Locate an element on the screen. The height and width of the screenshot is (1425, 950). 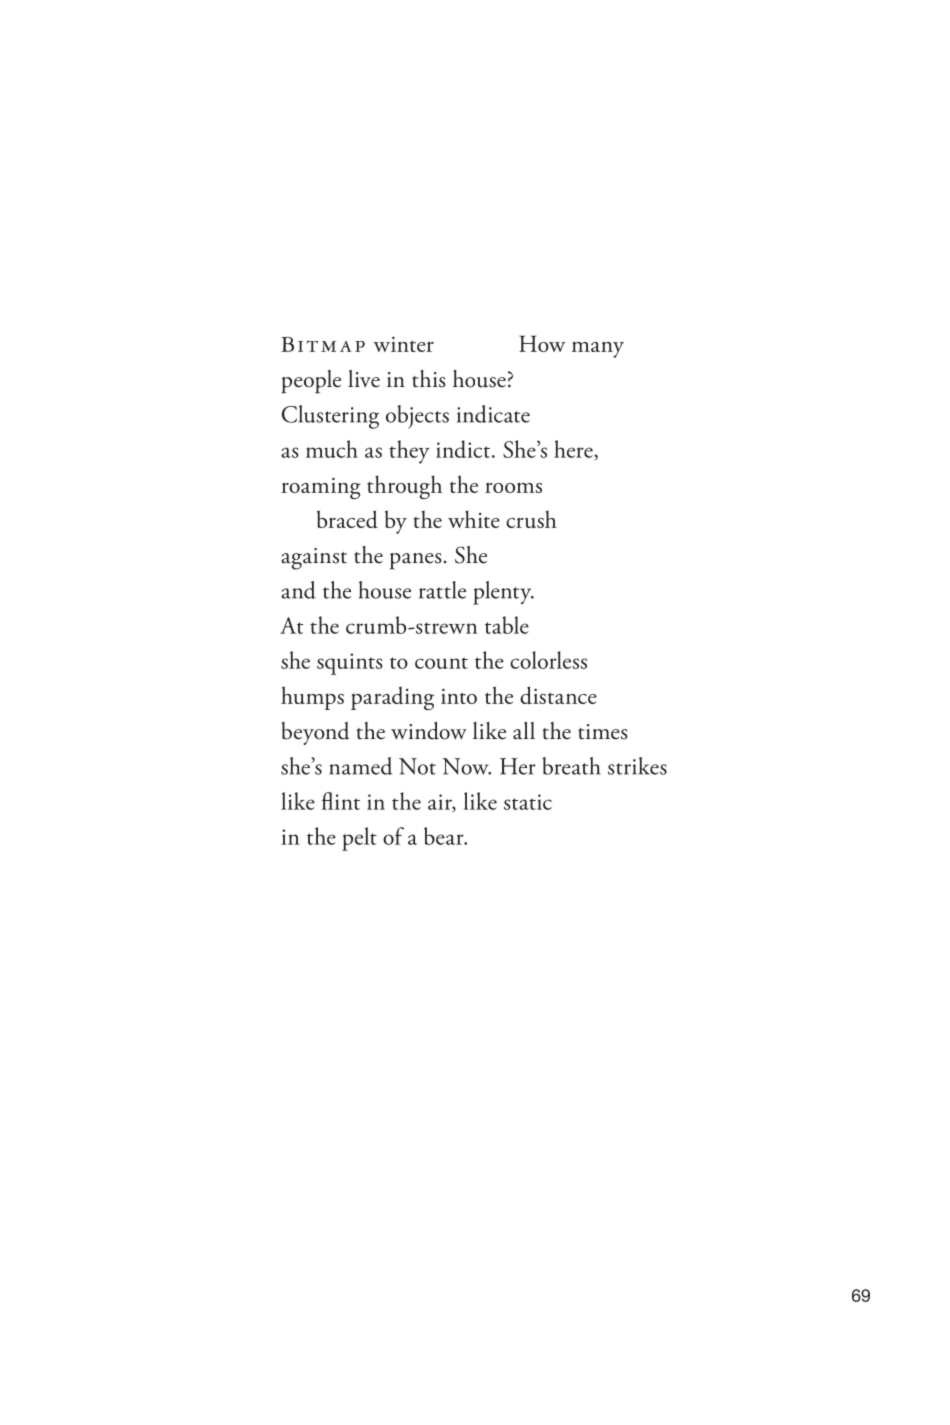
live is located at coordinates (364, 379).
